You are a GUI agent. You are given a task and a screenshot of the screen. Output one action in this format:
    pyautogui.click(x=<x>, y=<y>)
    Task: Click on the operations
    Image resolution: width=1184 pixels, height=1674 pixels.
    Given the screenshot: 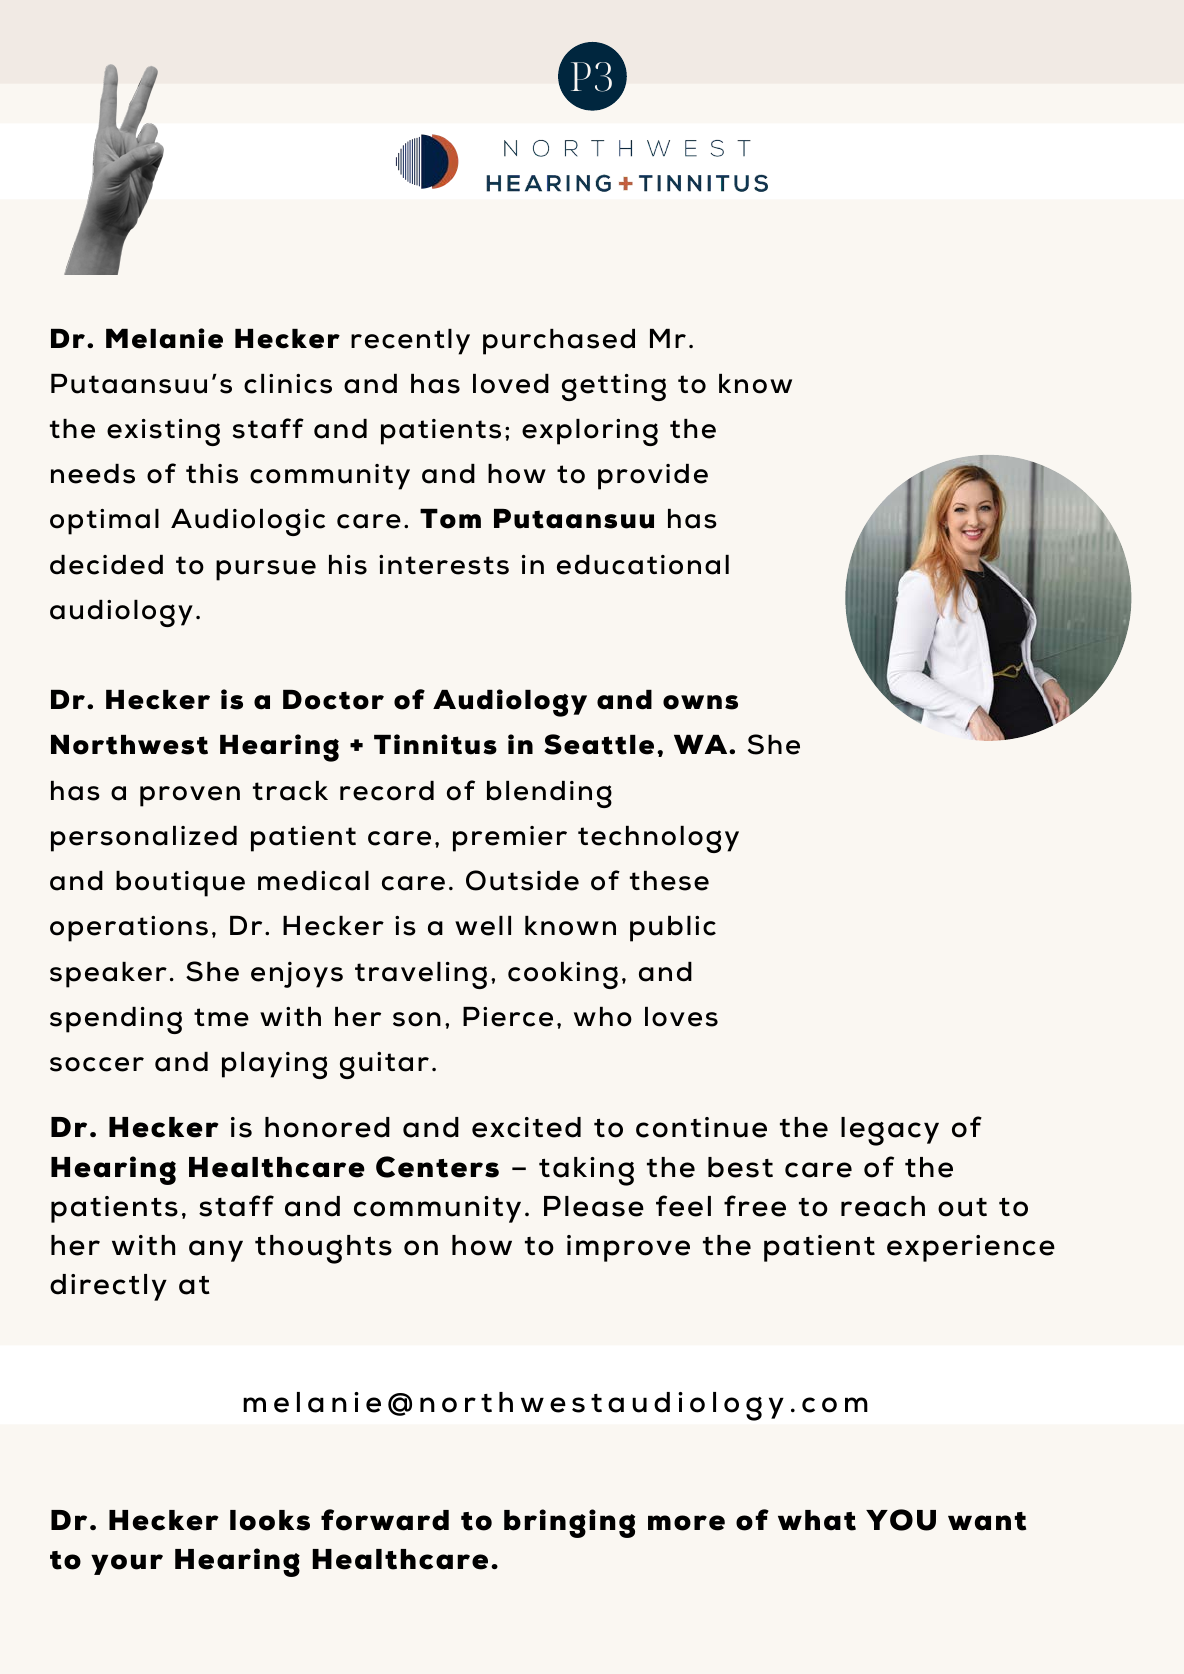 What is the action you would take?
    pyautogui.click(x=129, y=929)
